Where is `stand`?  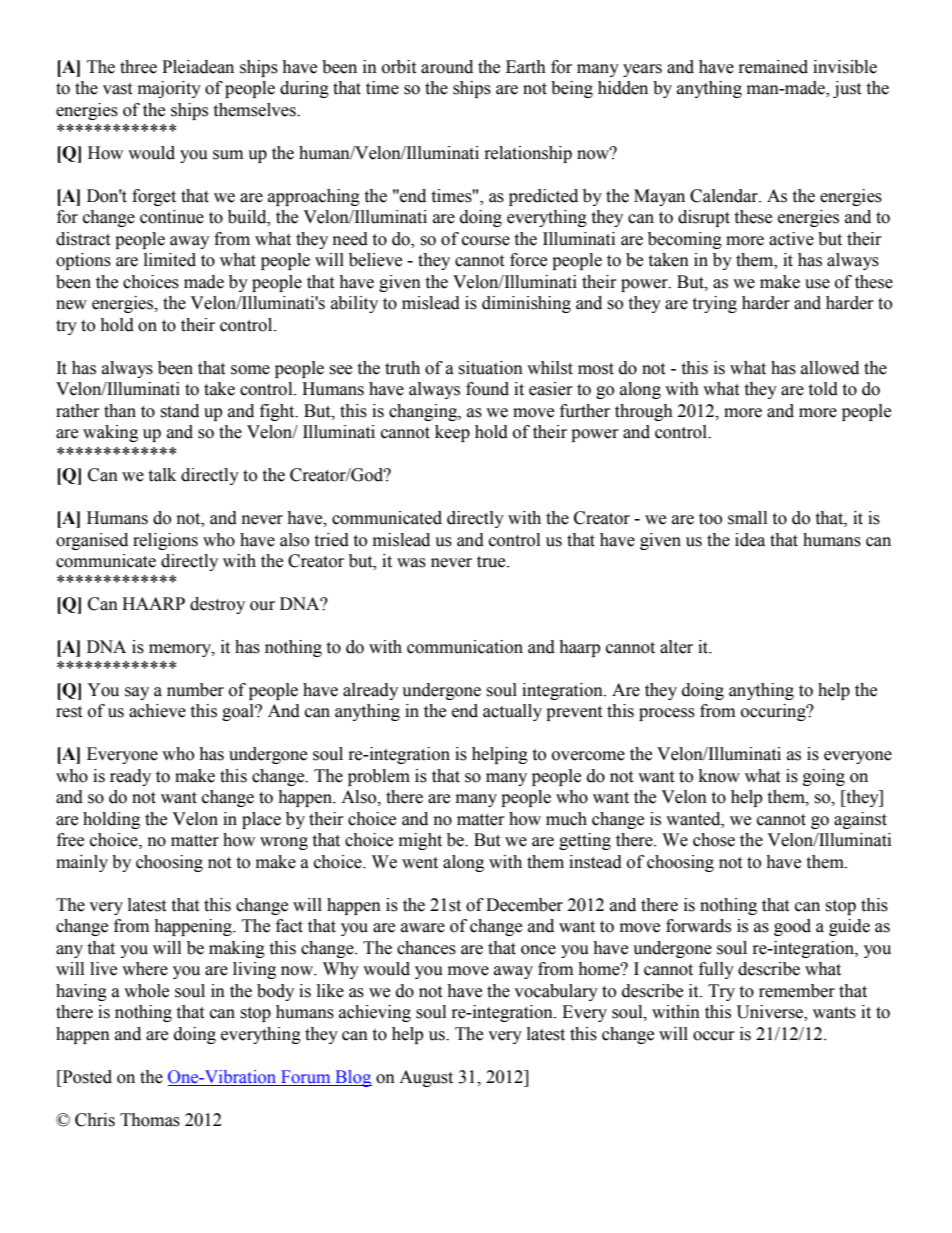
stand is located at coordinates (179, 411).
